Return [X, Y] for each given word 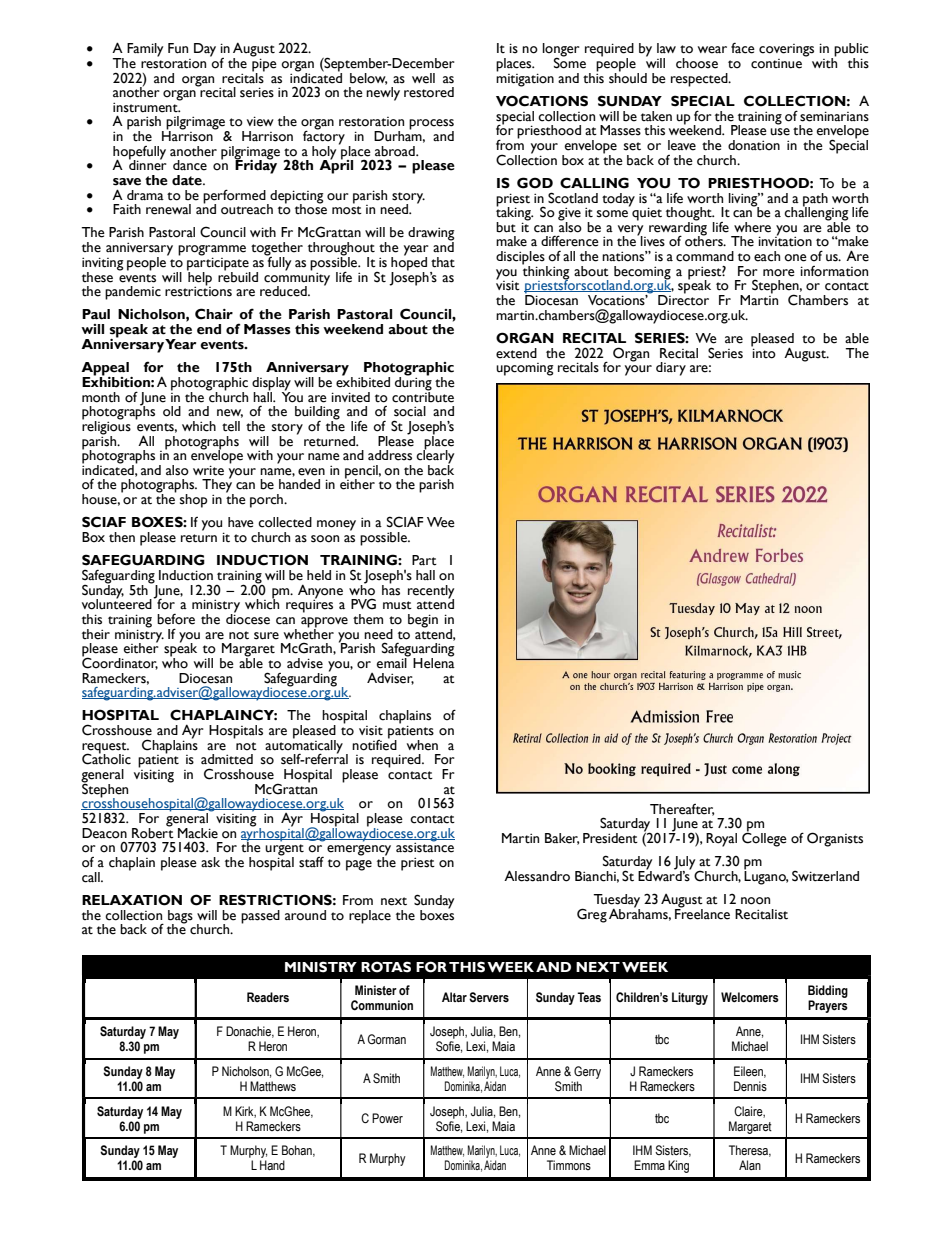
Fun [178, 48]
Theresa [750, 1151]
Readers [268, 997]
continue [776, 64]
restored [429, 92]
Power [387, 1118]
